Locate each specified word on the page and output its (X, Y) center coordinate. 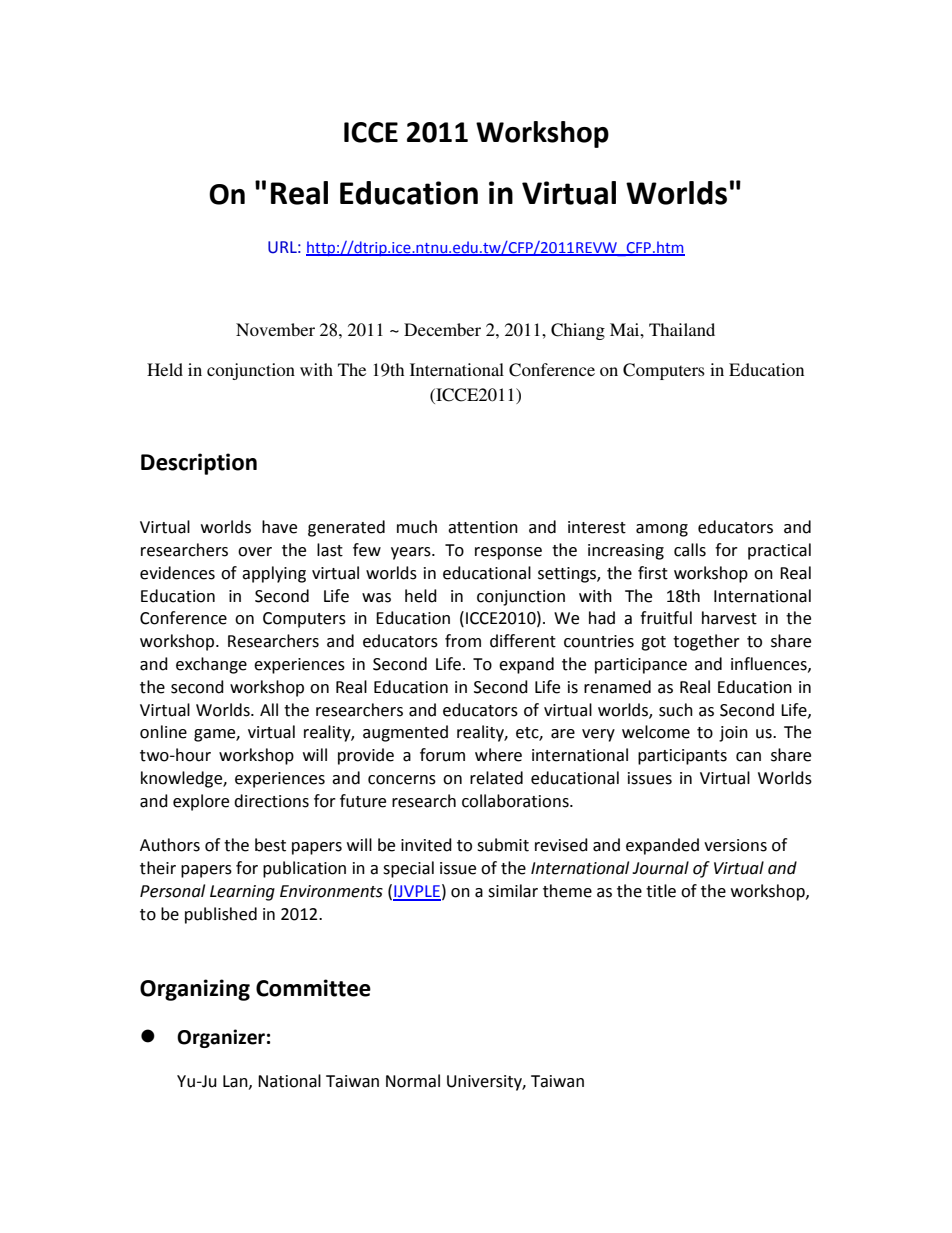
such (676, 710)
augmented (405, 733)
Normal (413, 1081)
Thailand (682, 329)
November (275, 329)
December (442, 329)
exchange (211, 665)
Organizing (195, 990)
